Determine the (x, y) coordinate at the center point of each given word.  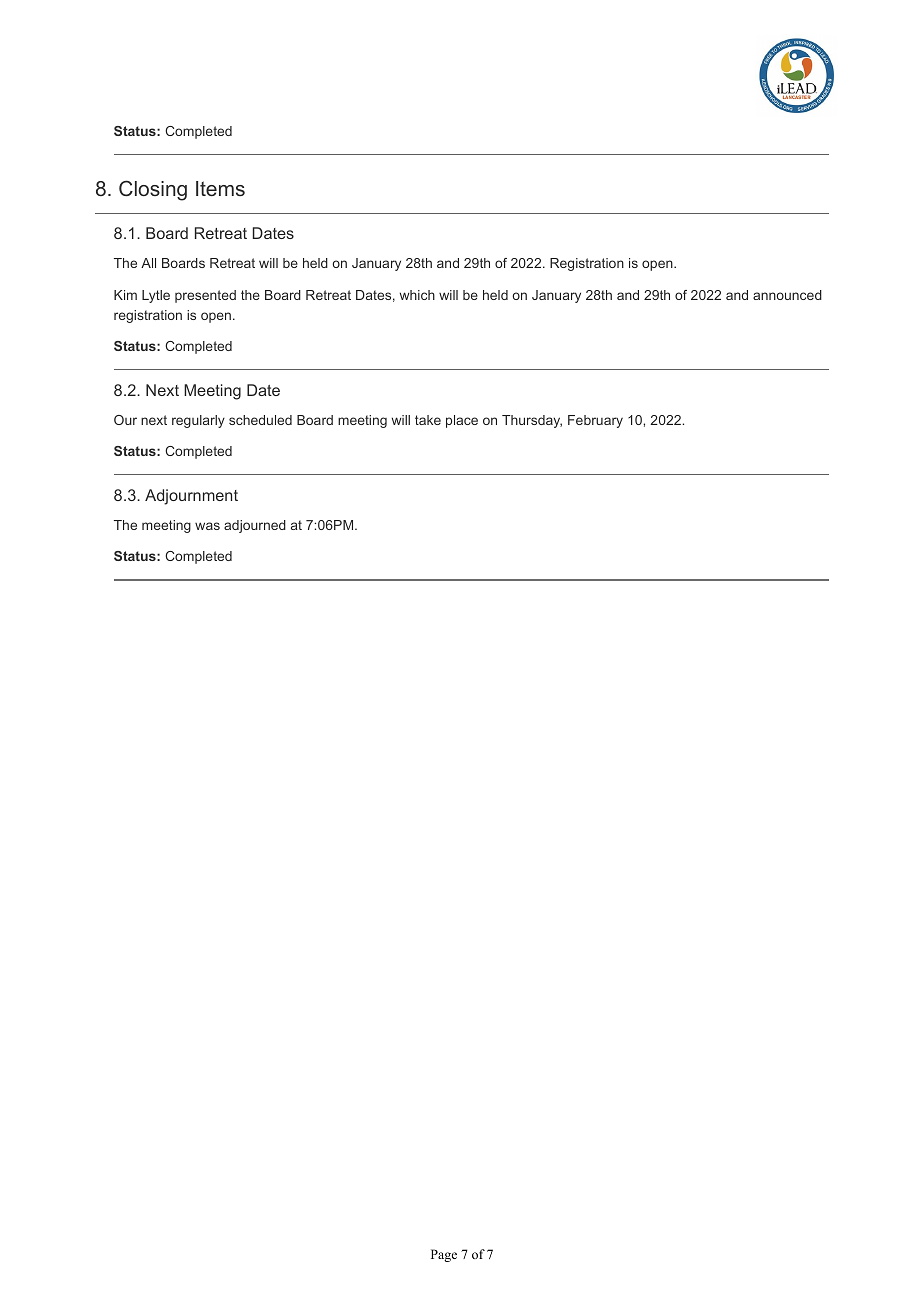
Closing (153, 190)
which (417, 295)
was (207, 526)
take (428, 420)
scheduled (260, 420)
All (148, 263)
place (462, 421)
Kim (125, 295)
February (595, 421)
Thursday (532, 421)
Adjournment (191, 497)
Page (444, 1255)
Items (220, 188)
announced (787, 295)
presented (205, 296)
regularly (198, 421)
